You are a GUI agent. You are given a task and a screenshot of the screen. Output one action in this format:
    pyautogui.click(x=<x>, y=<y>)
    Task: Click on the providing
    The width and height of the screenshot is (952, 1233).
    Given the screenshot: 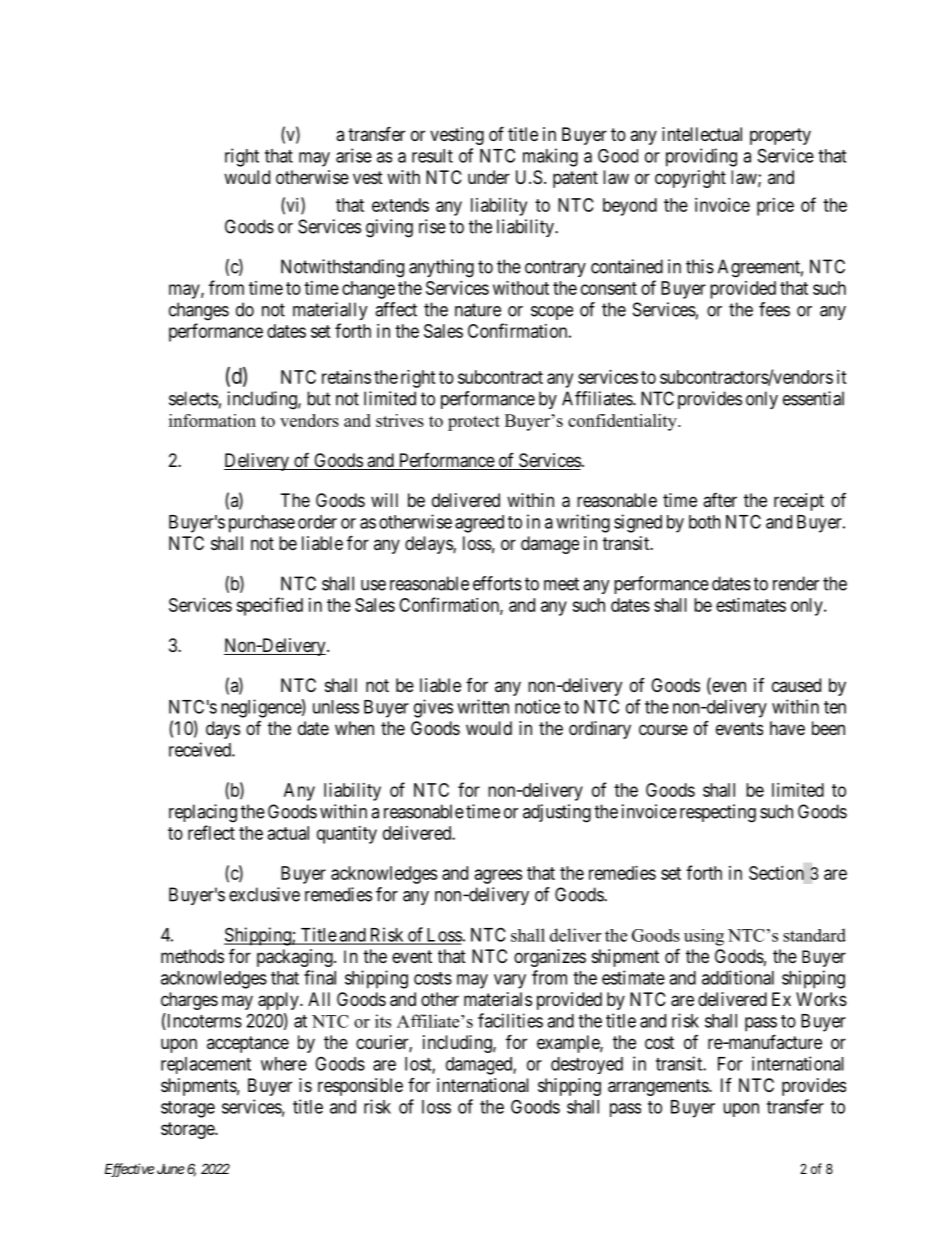 What is the action you would take?
    pyautogui.click(x=701, y=157)
